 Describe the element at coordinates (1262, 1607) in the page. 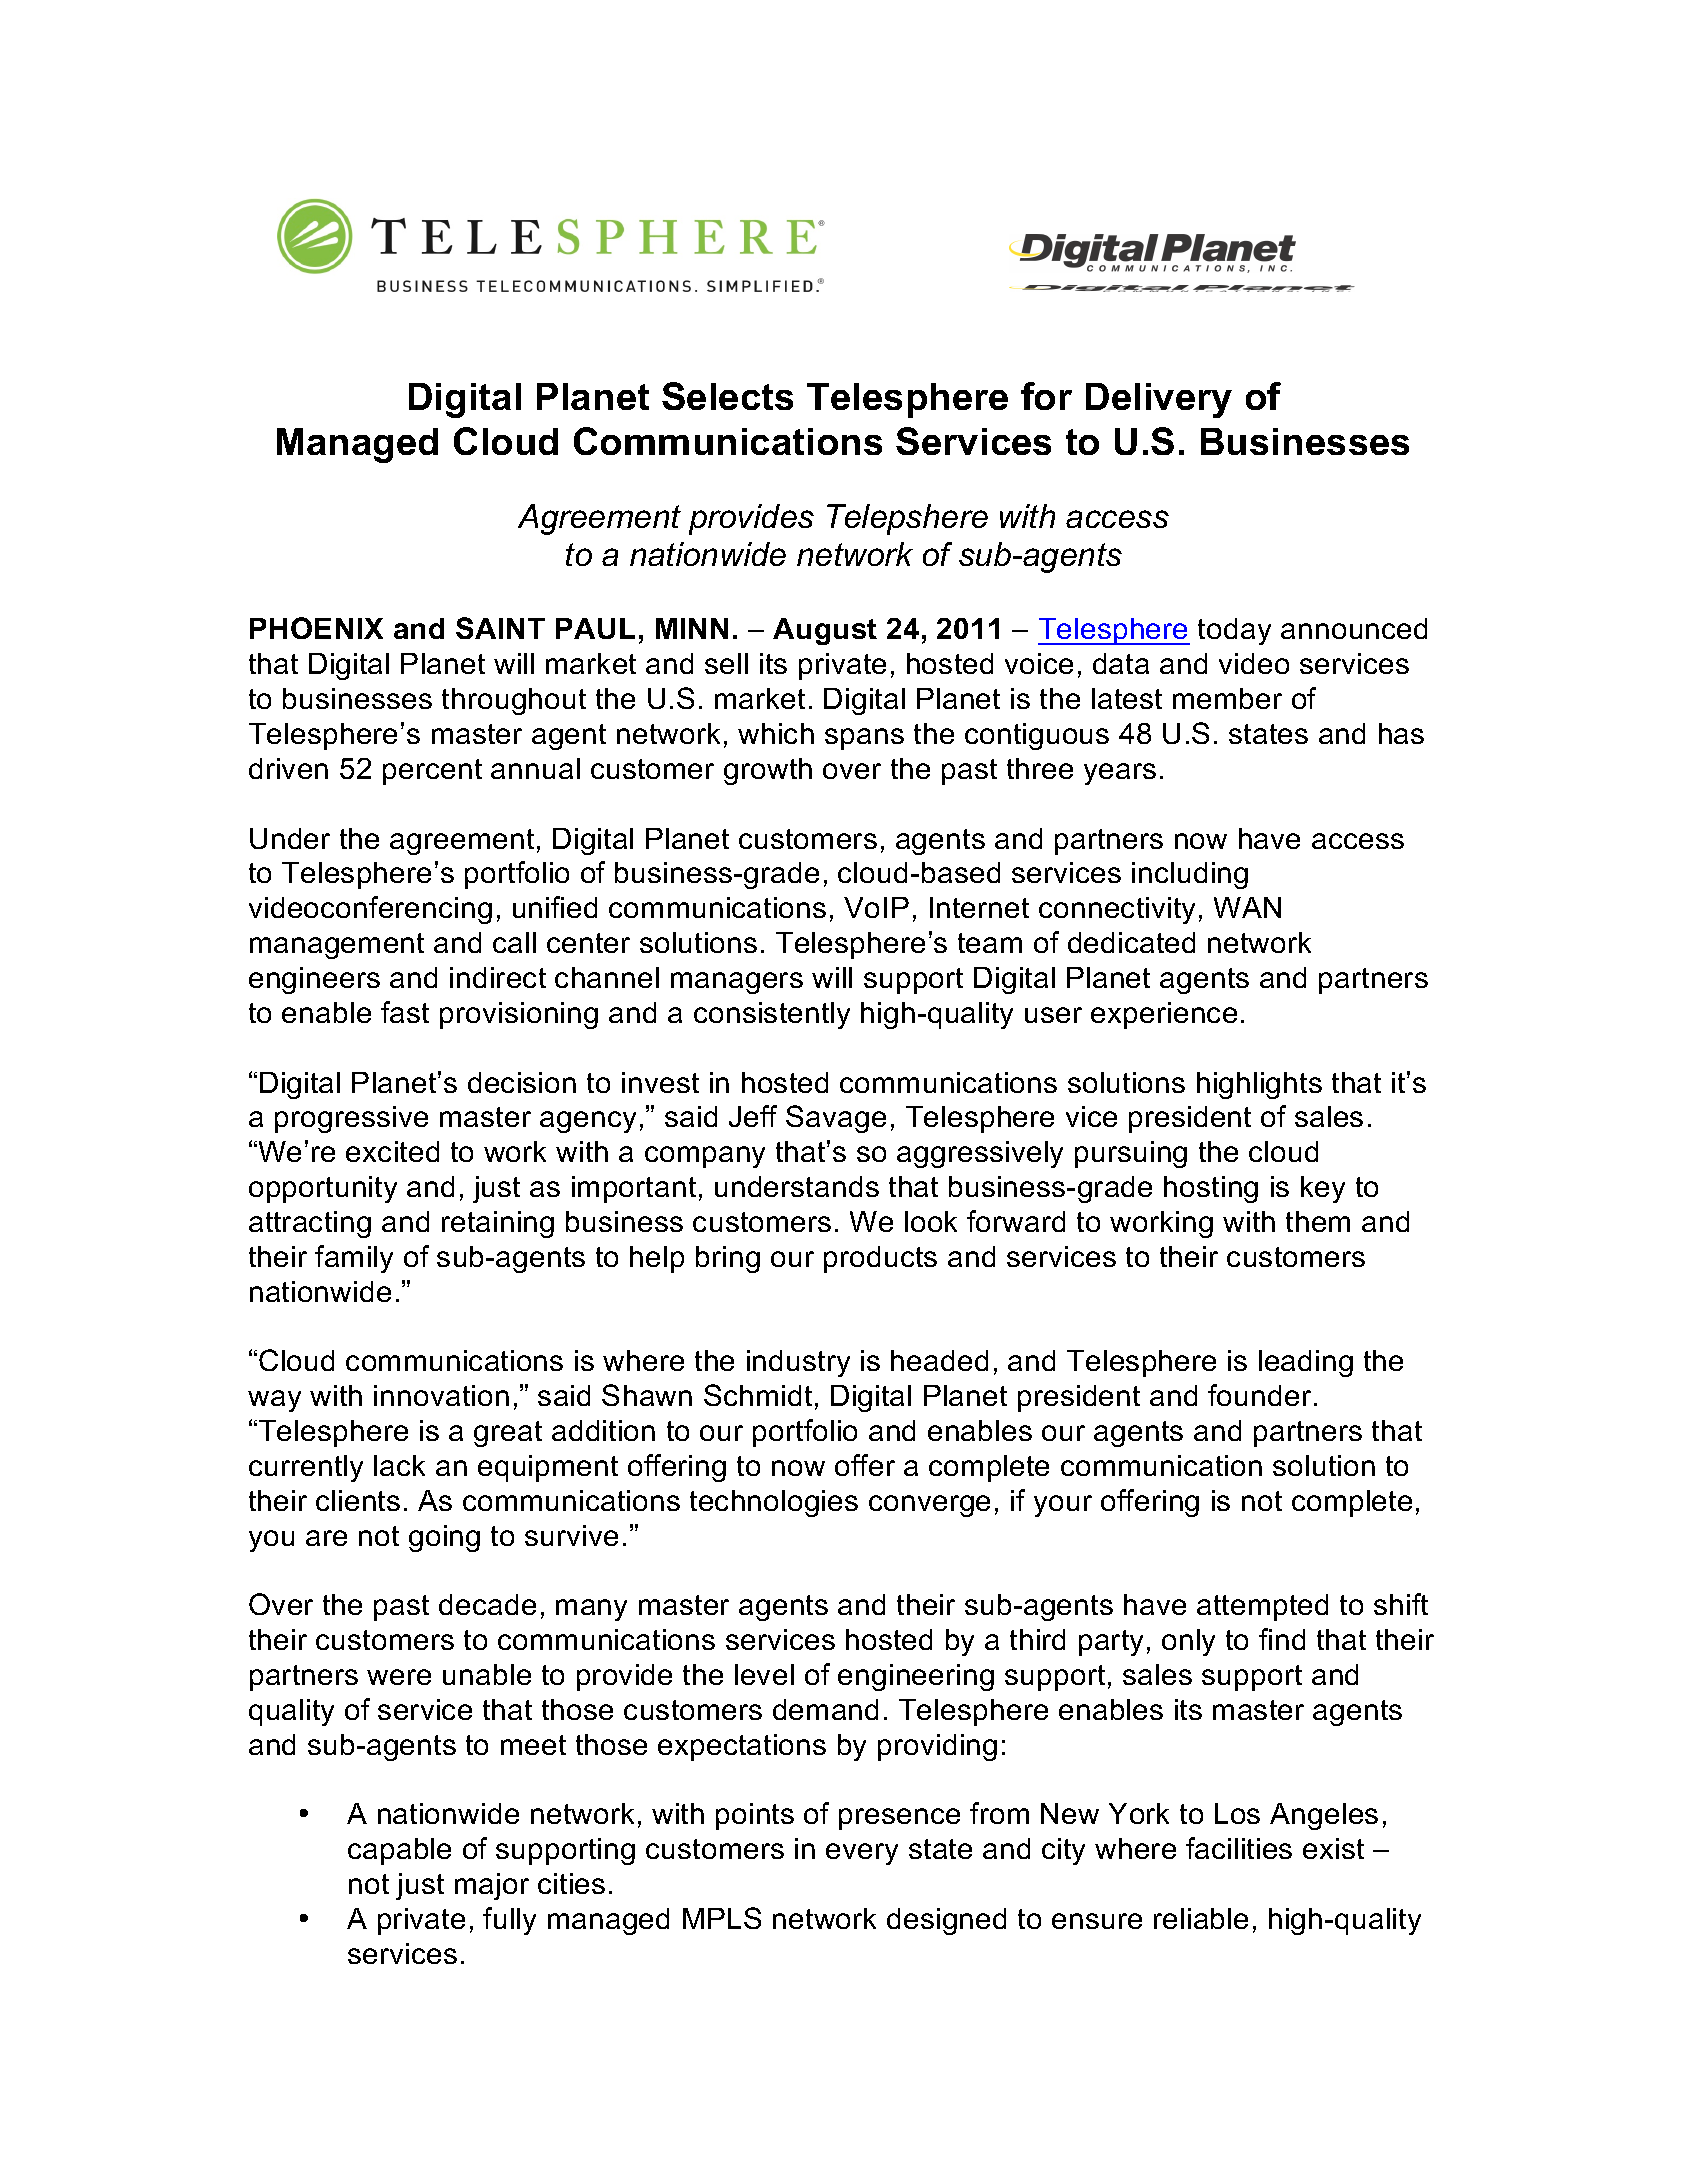

I see `attempted` at that location.
